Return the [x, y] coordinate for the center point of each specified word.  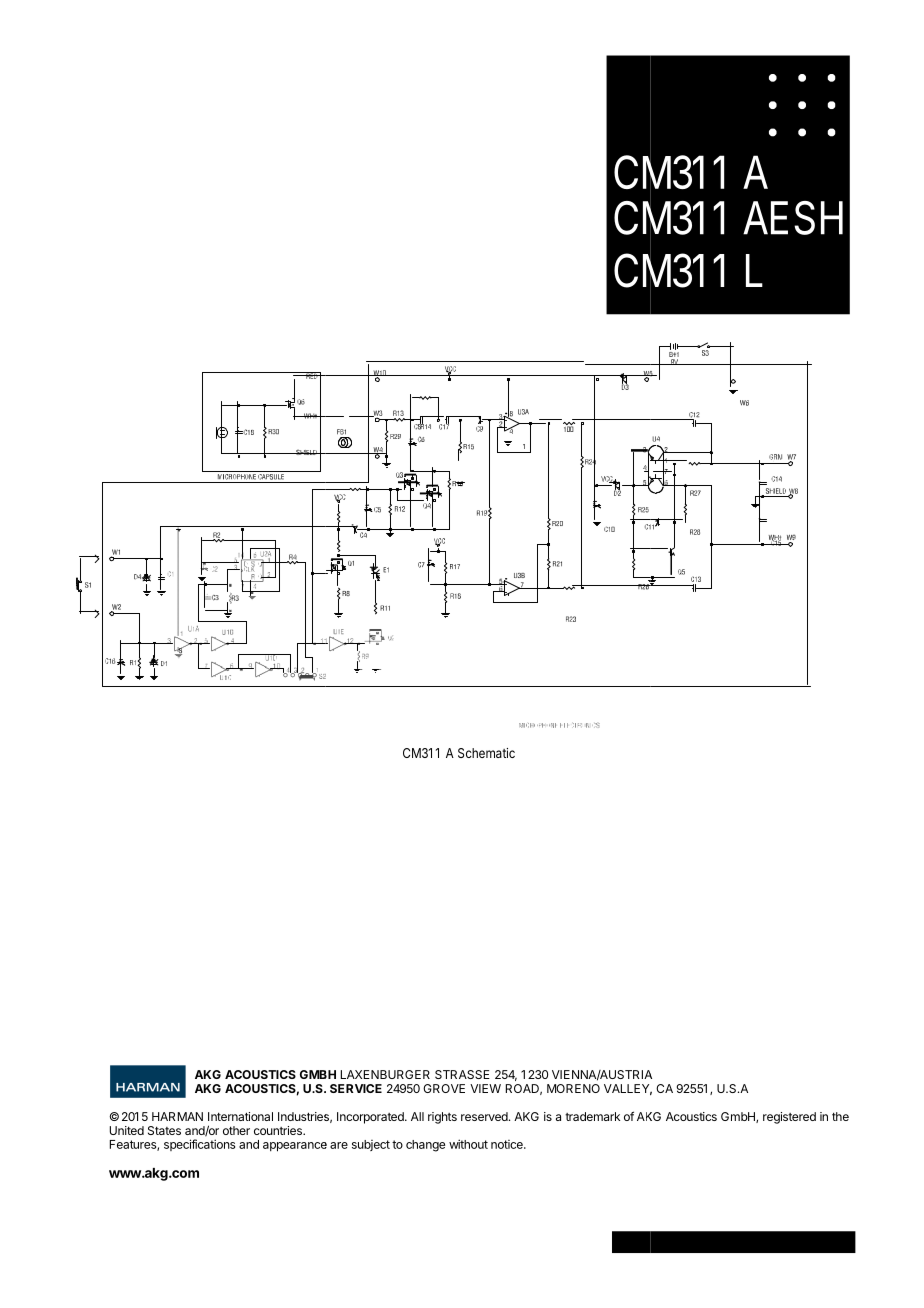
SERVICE [356, 1088]
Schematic [486, 753]
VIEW [485, 1088]
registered [789, 1118]
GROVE [444, 1088]
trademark [592, 1116]
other [236, 1130]
